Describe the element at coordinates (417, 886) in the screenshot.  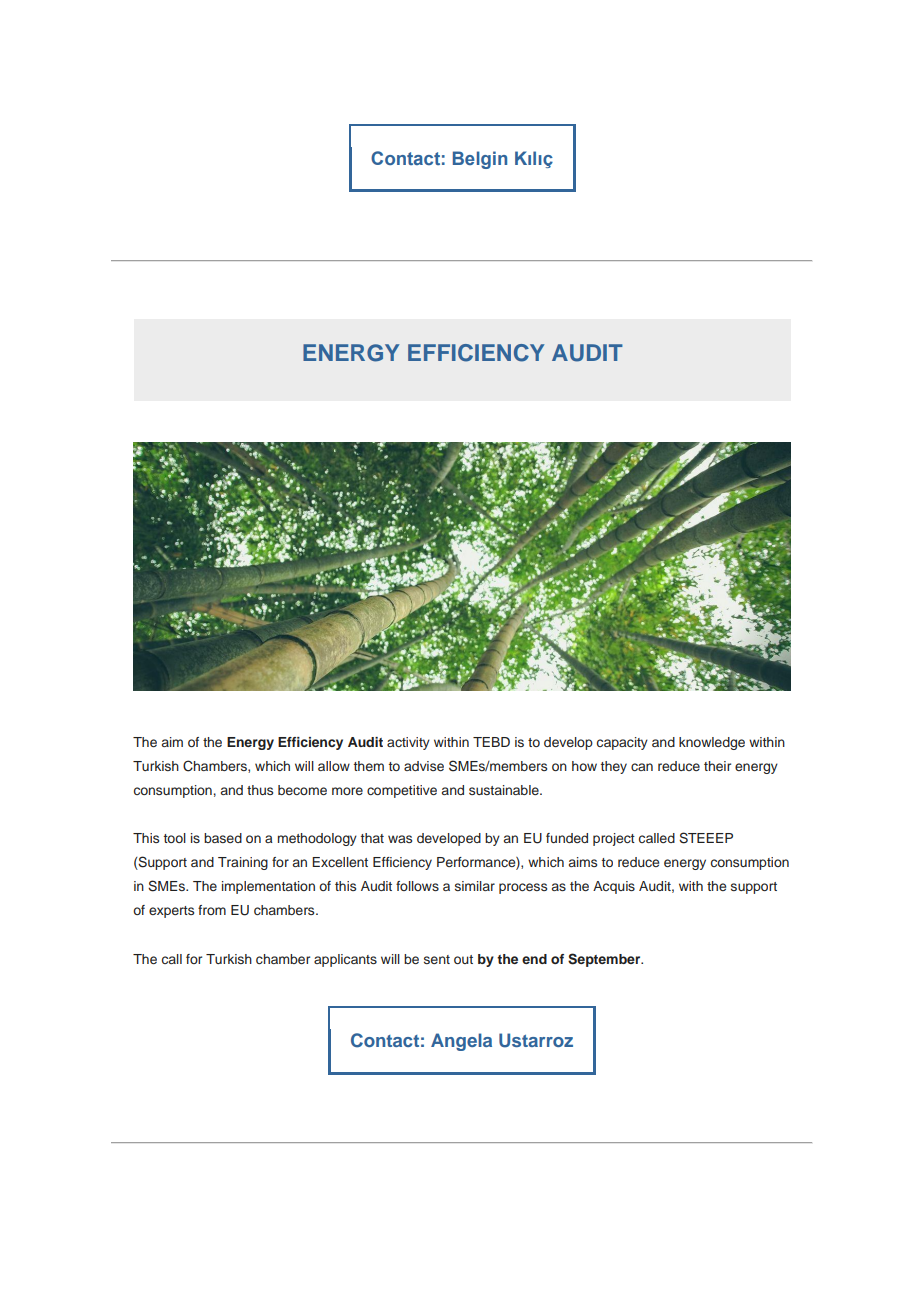
I see `follows` at that location.
